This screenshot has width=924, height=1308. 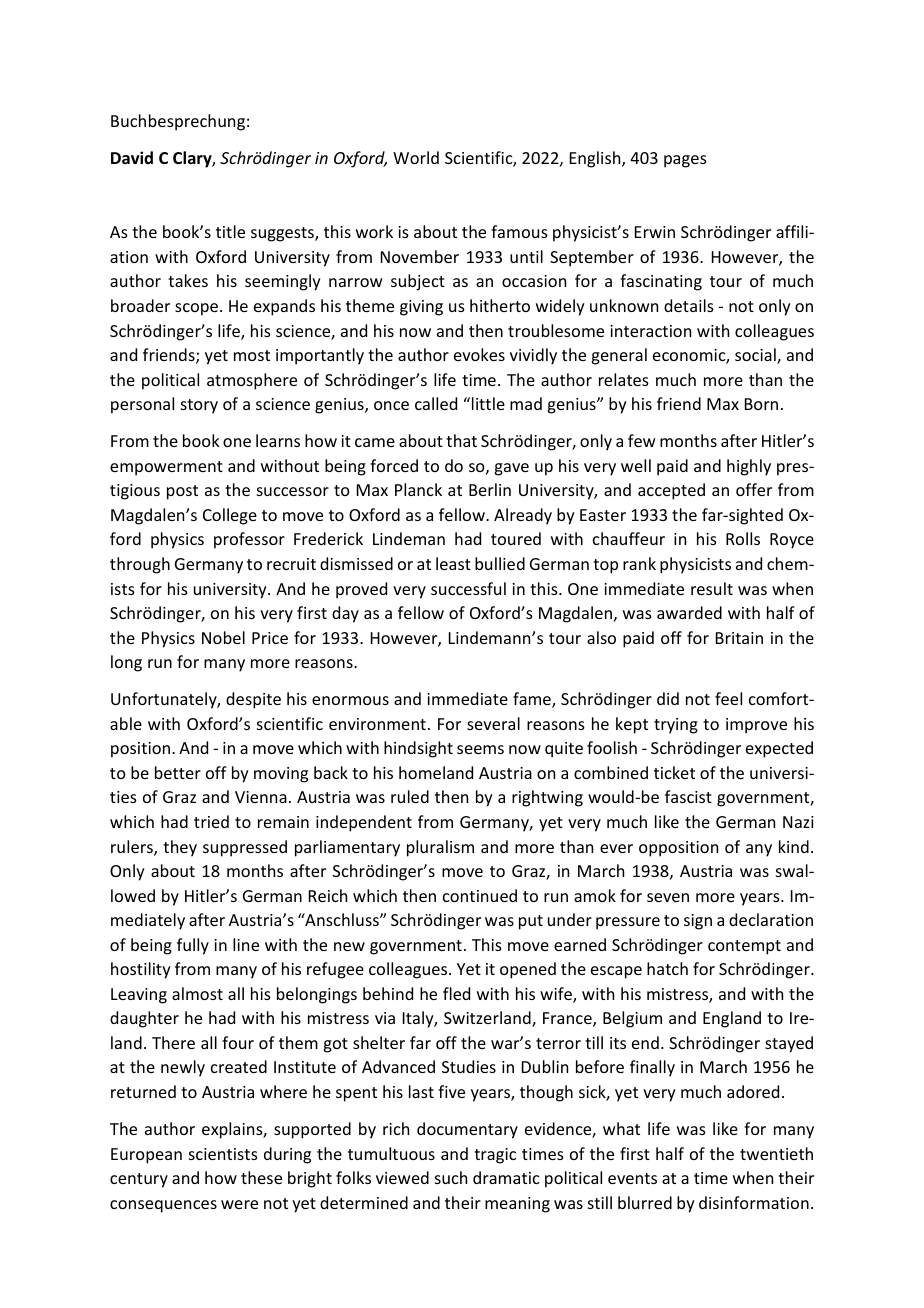 I want to click on pluralism, so click(x=440, y=848).
